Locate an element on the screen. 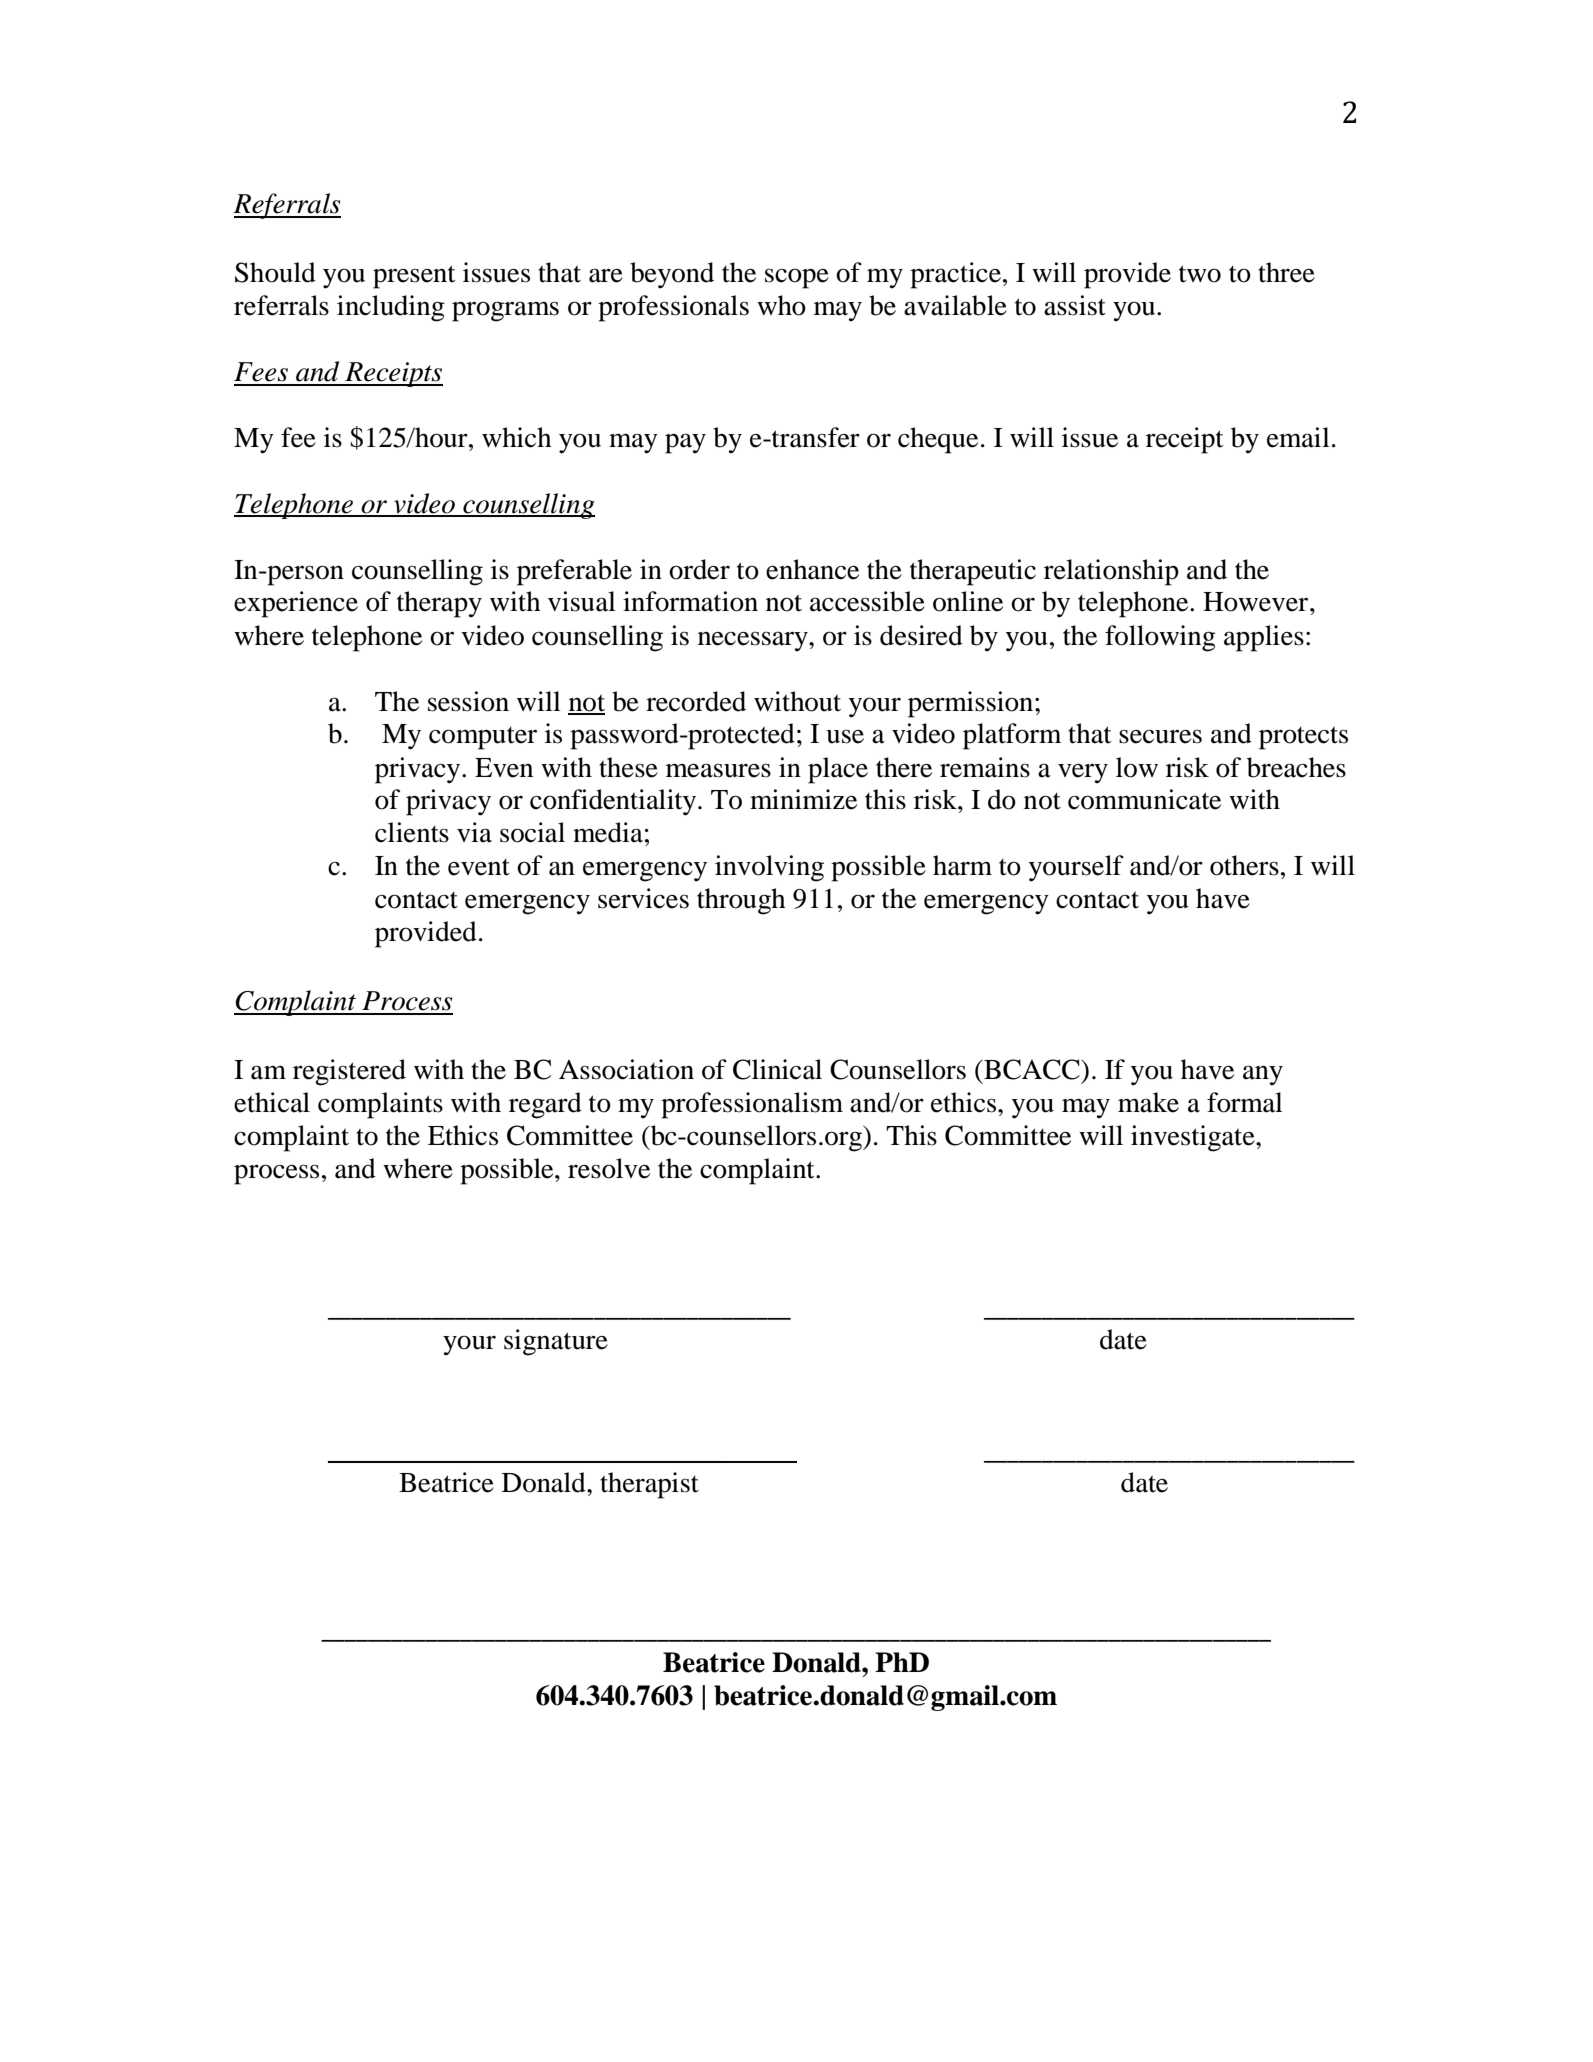 This screenshot has height=2062, width=1593. who is located at coordinates (781, 305).
